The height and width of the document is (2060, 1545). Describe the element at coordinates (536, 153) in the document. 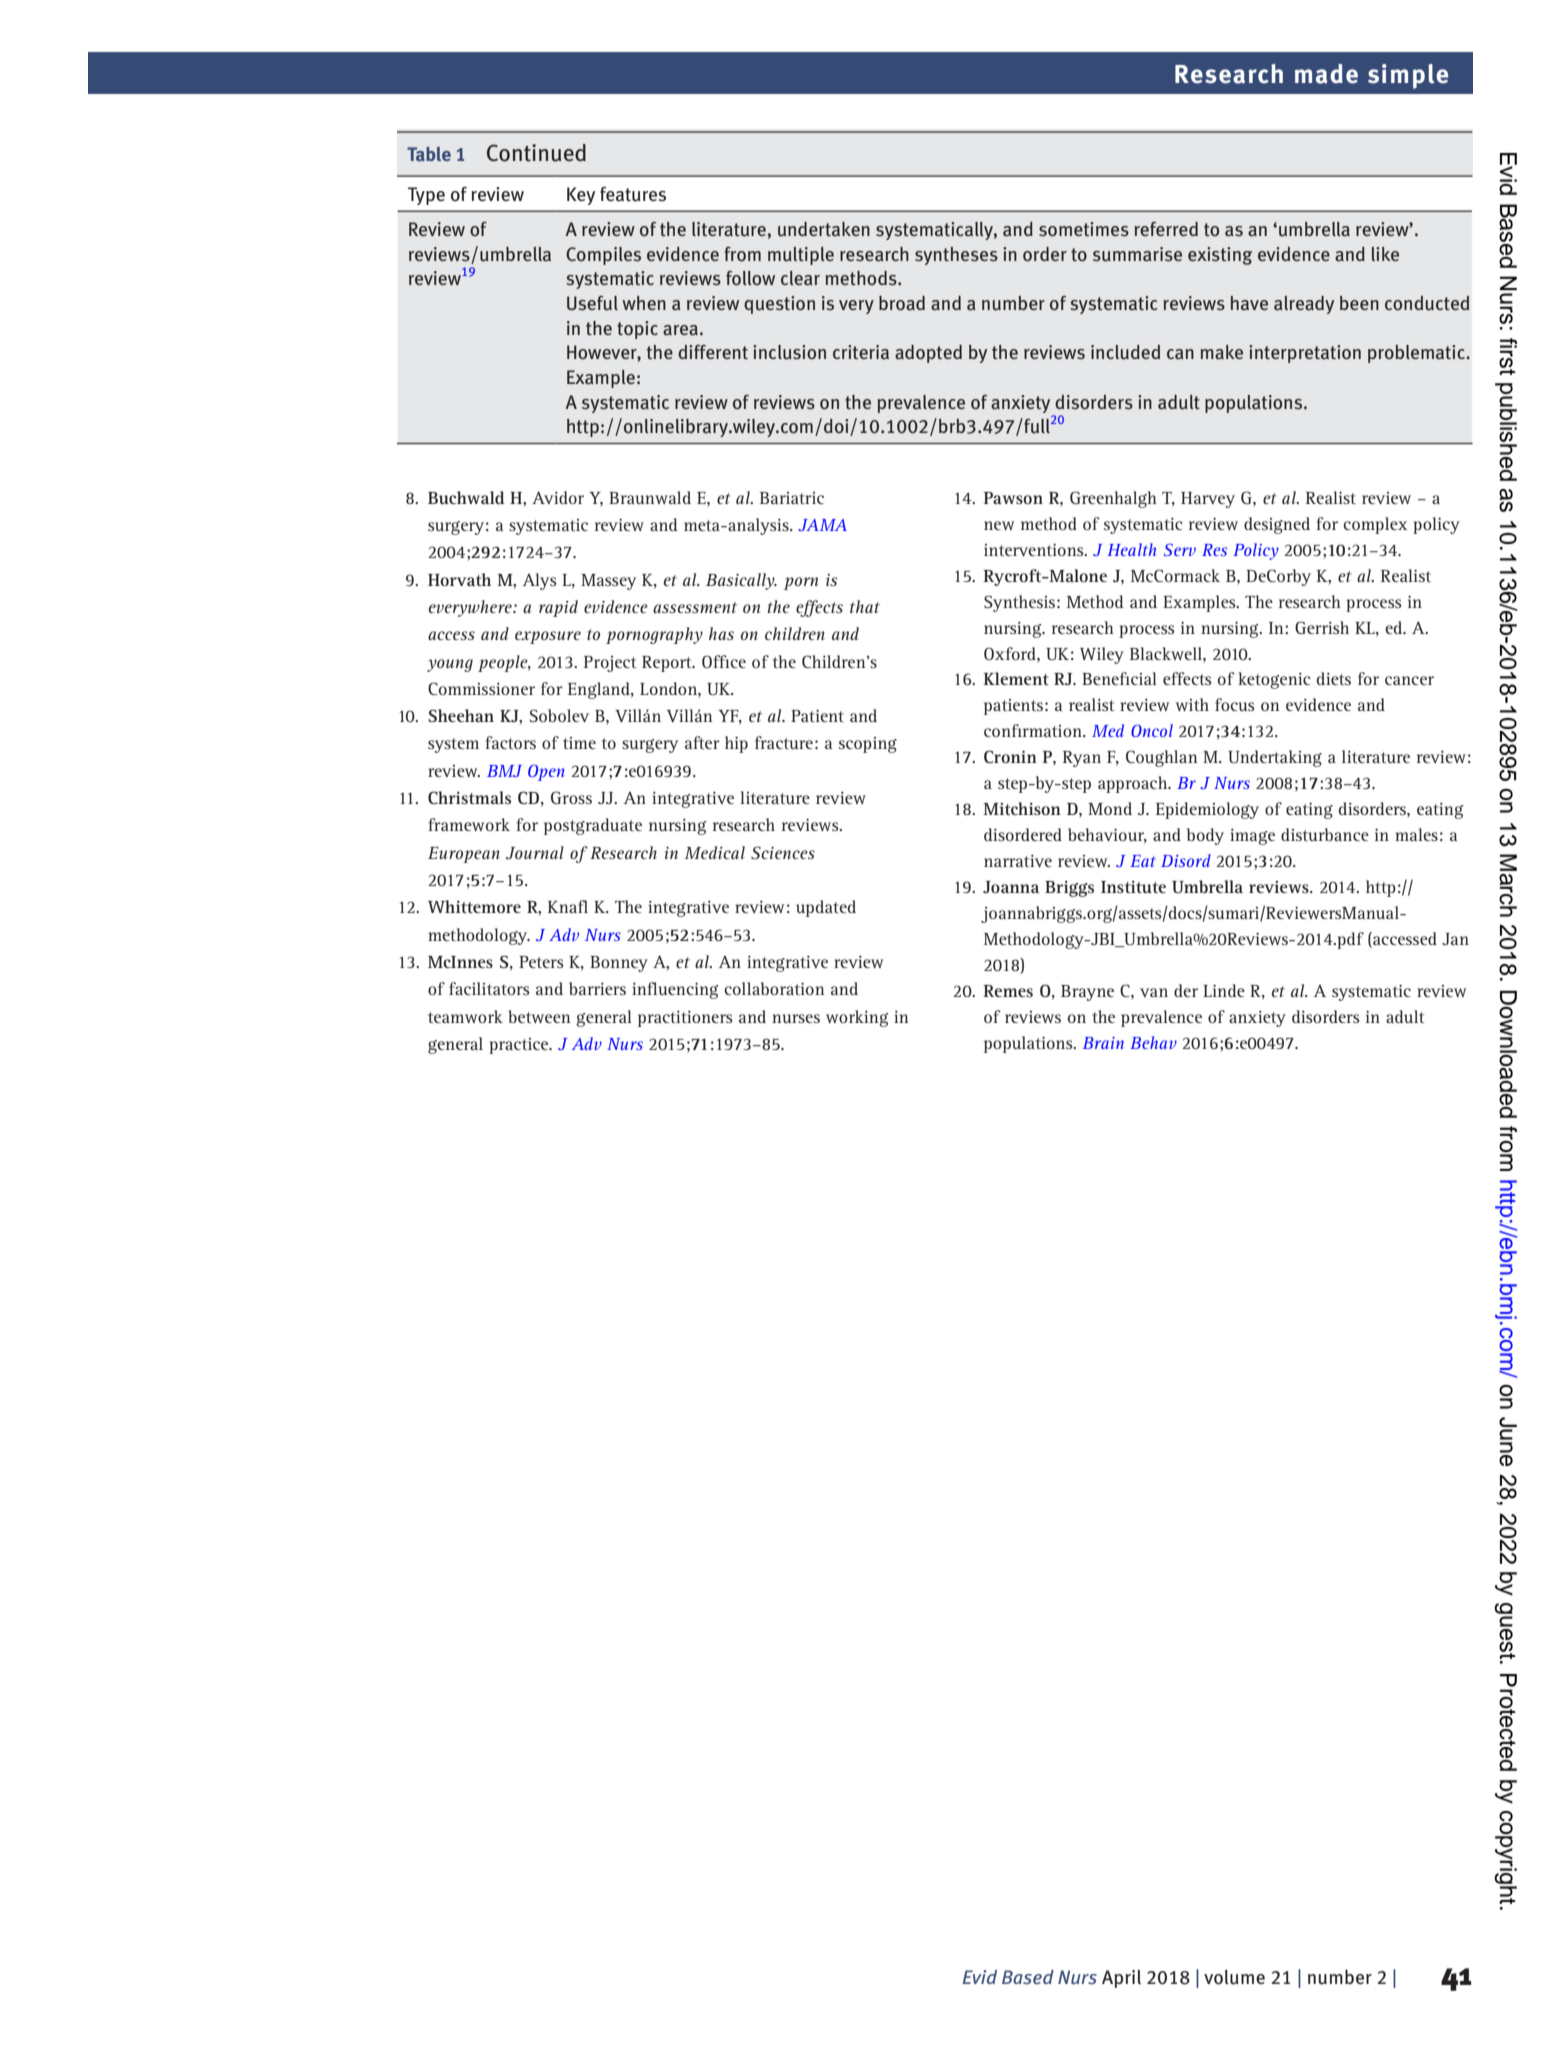

I see `Continued` at that location.
